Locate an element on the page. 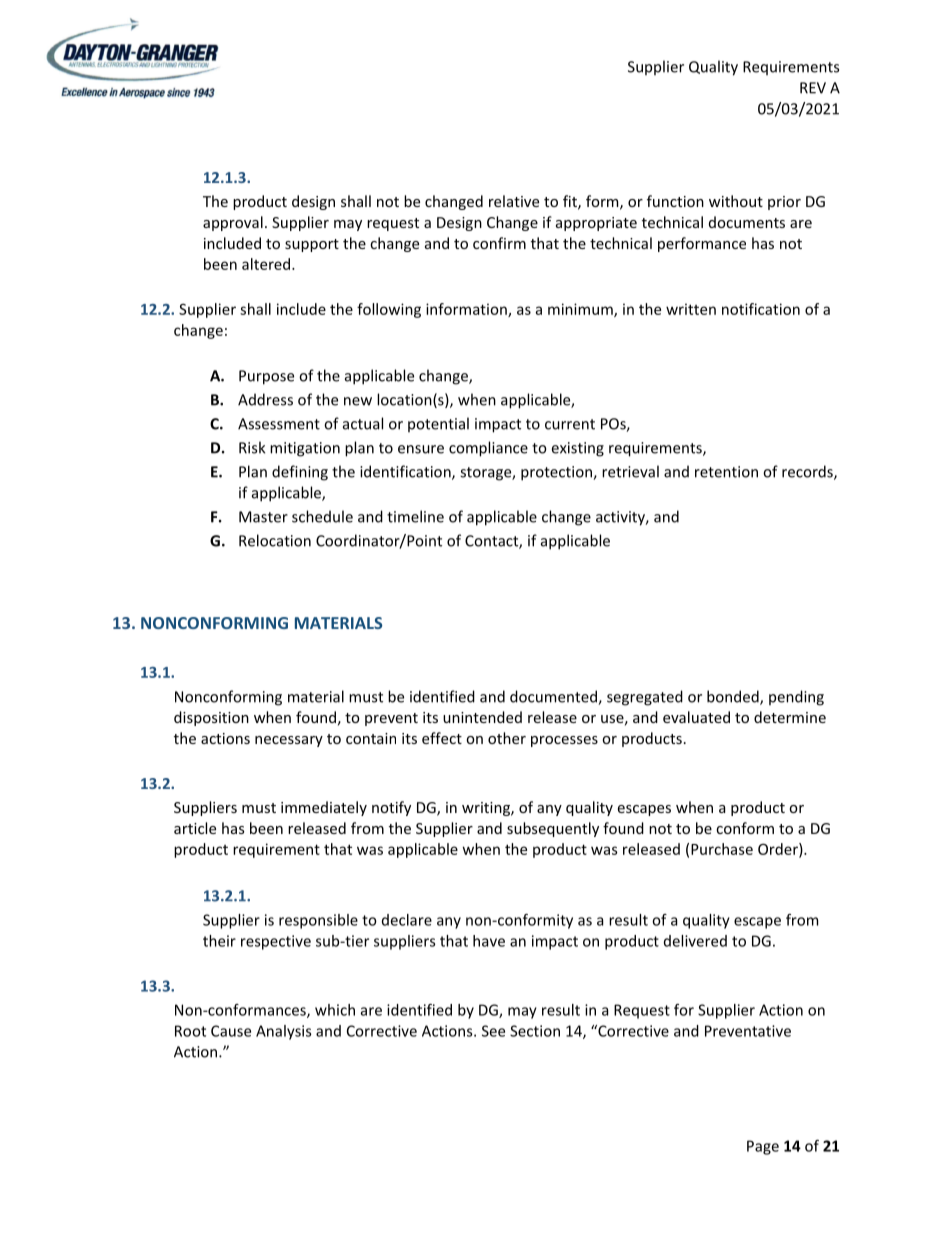 The height and width of the page is (1233, 952). approval is located at coordinates (233, 223).
